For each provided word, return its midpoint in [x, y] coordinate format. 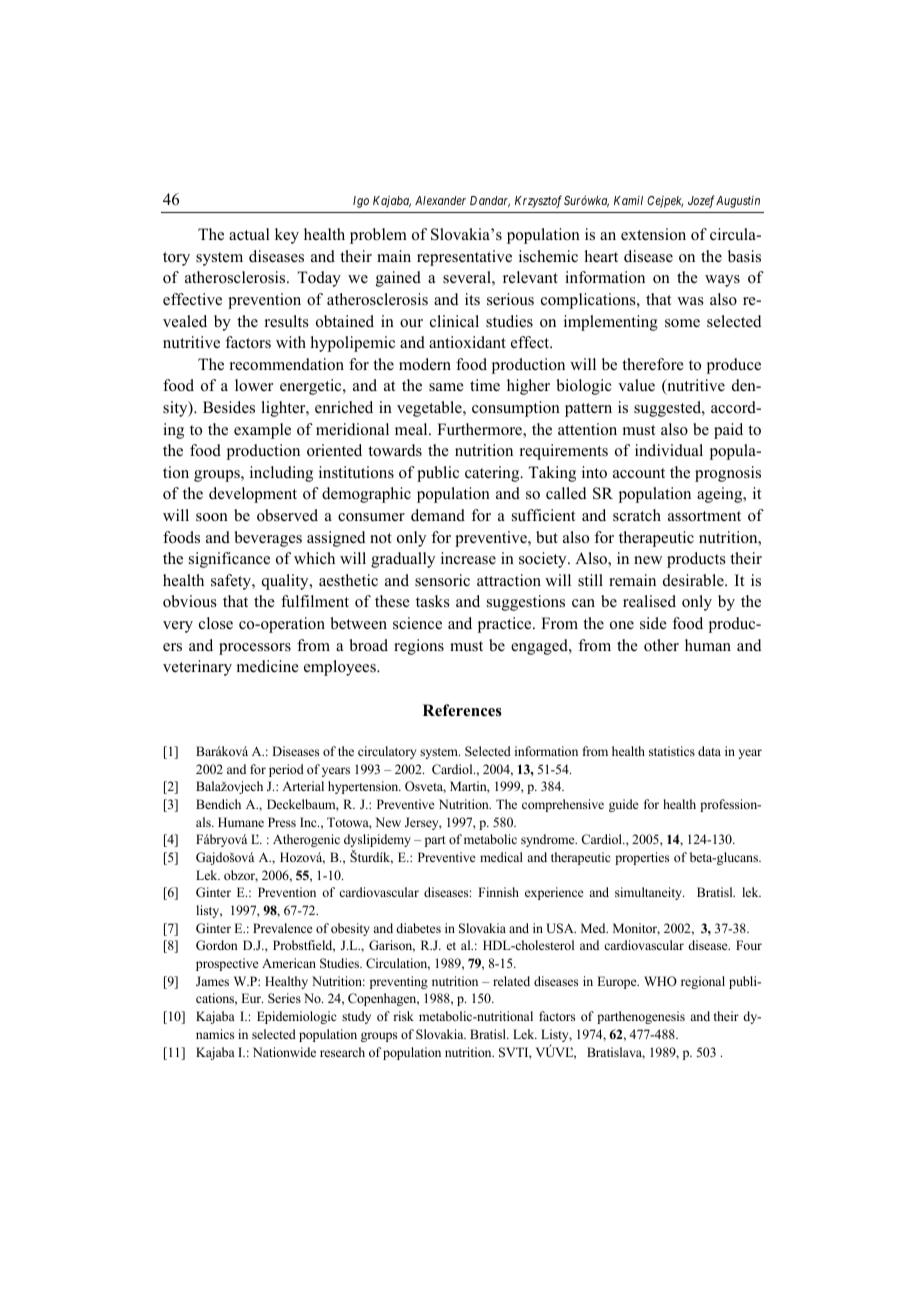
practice [506, 625]
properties [642, 858]
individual [669, 450]
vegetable [430, 409]
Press [282, 822]
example [262, 431]
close [216, 623]
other [661, 645]
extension [653, 234]
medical [501, 857]
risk [403, 1016]
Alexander [440, 200]
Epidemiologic [296, 1017]
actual [249, 234]
